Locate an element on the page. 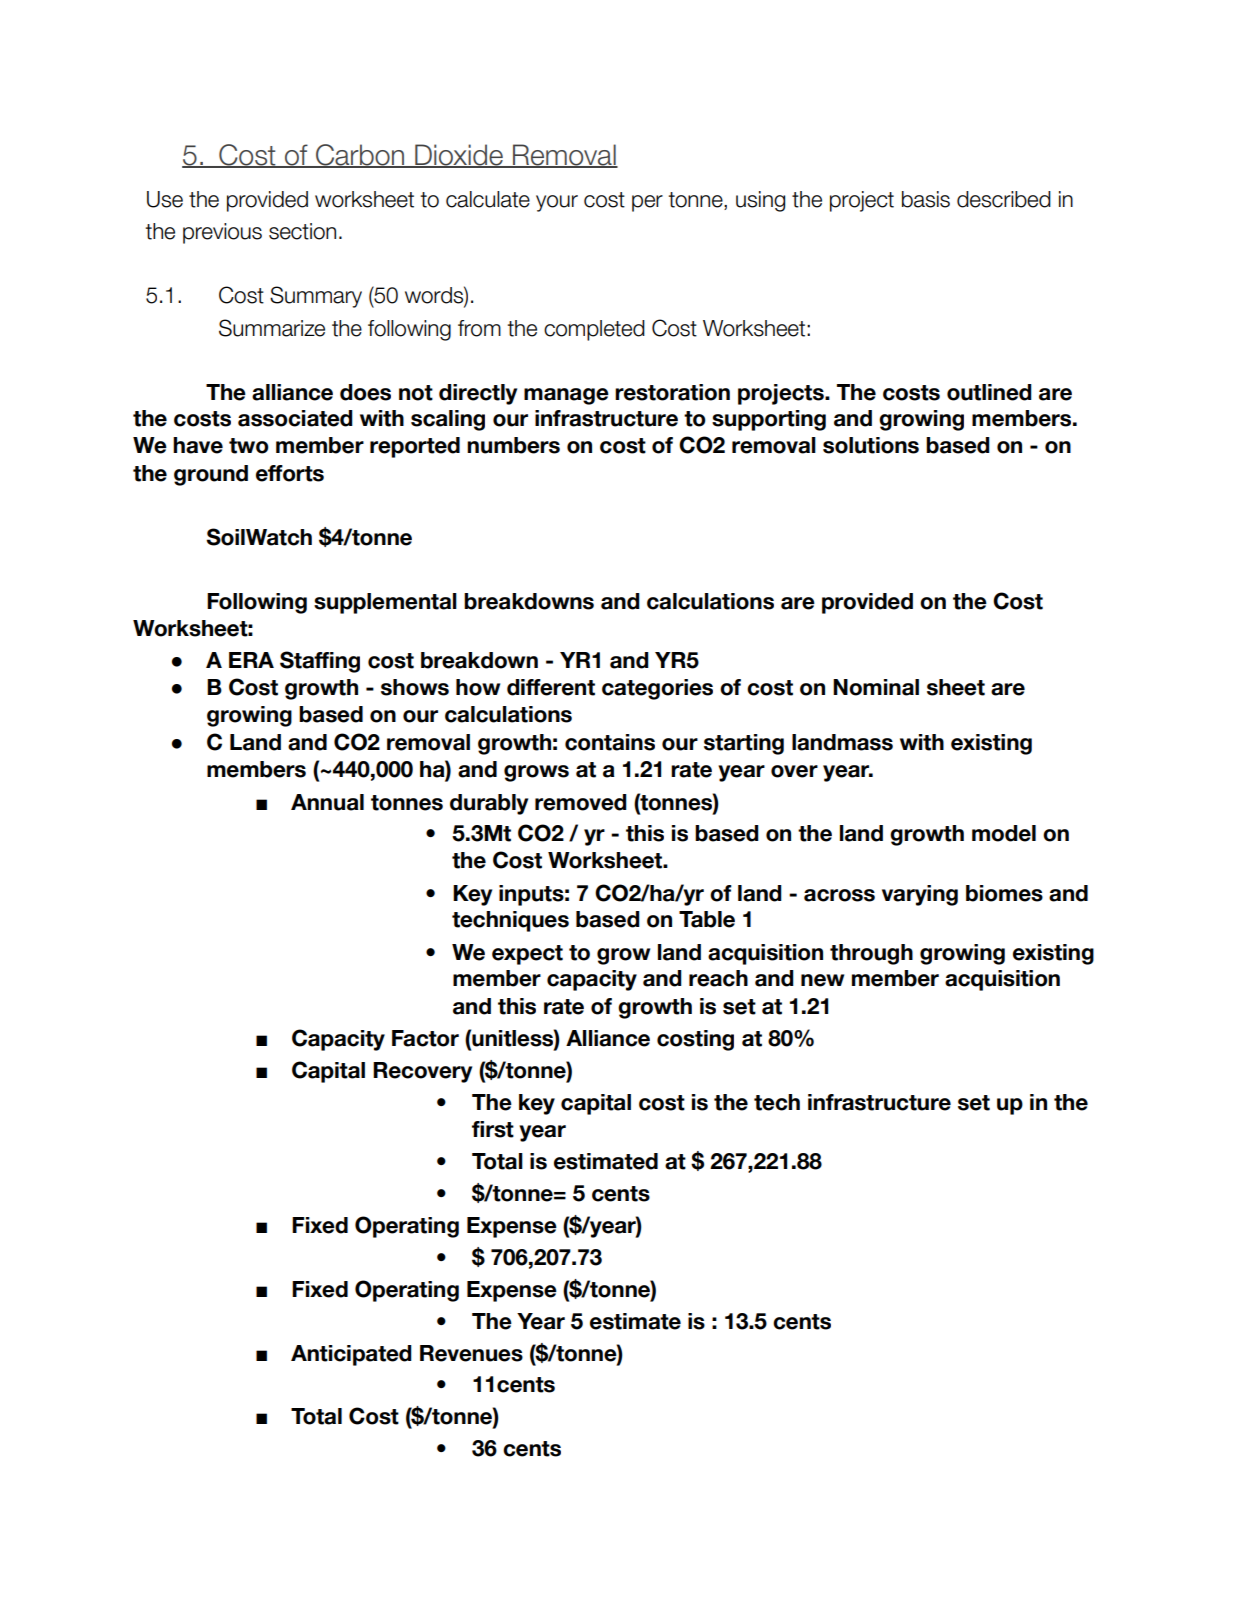 This image has height=1603, width=1239. Anticipated is located at coordinates (351, 1355).
